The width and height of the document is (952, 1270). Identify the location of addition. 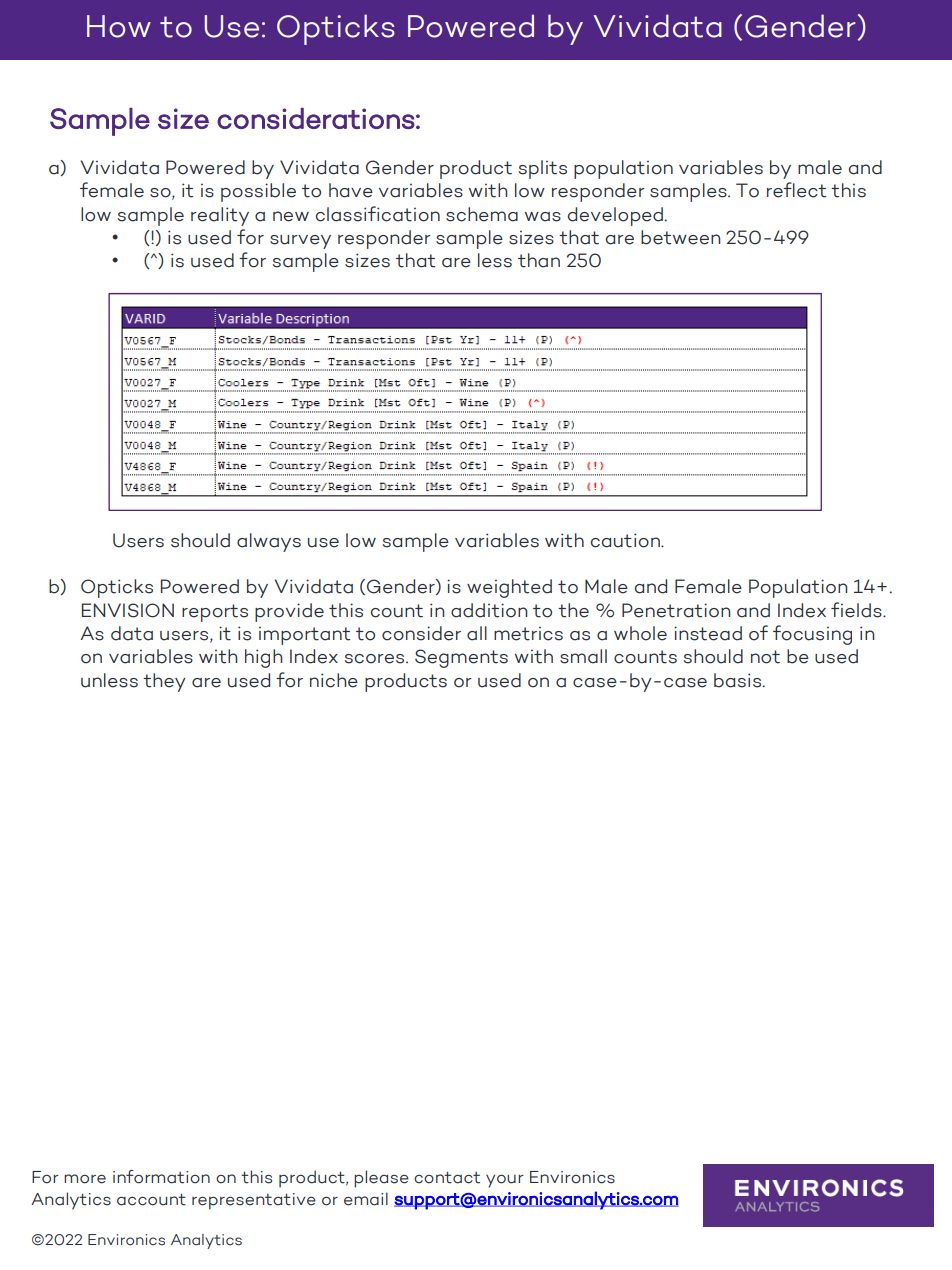
(489, 610).
